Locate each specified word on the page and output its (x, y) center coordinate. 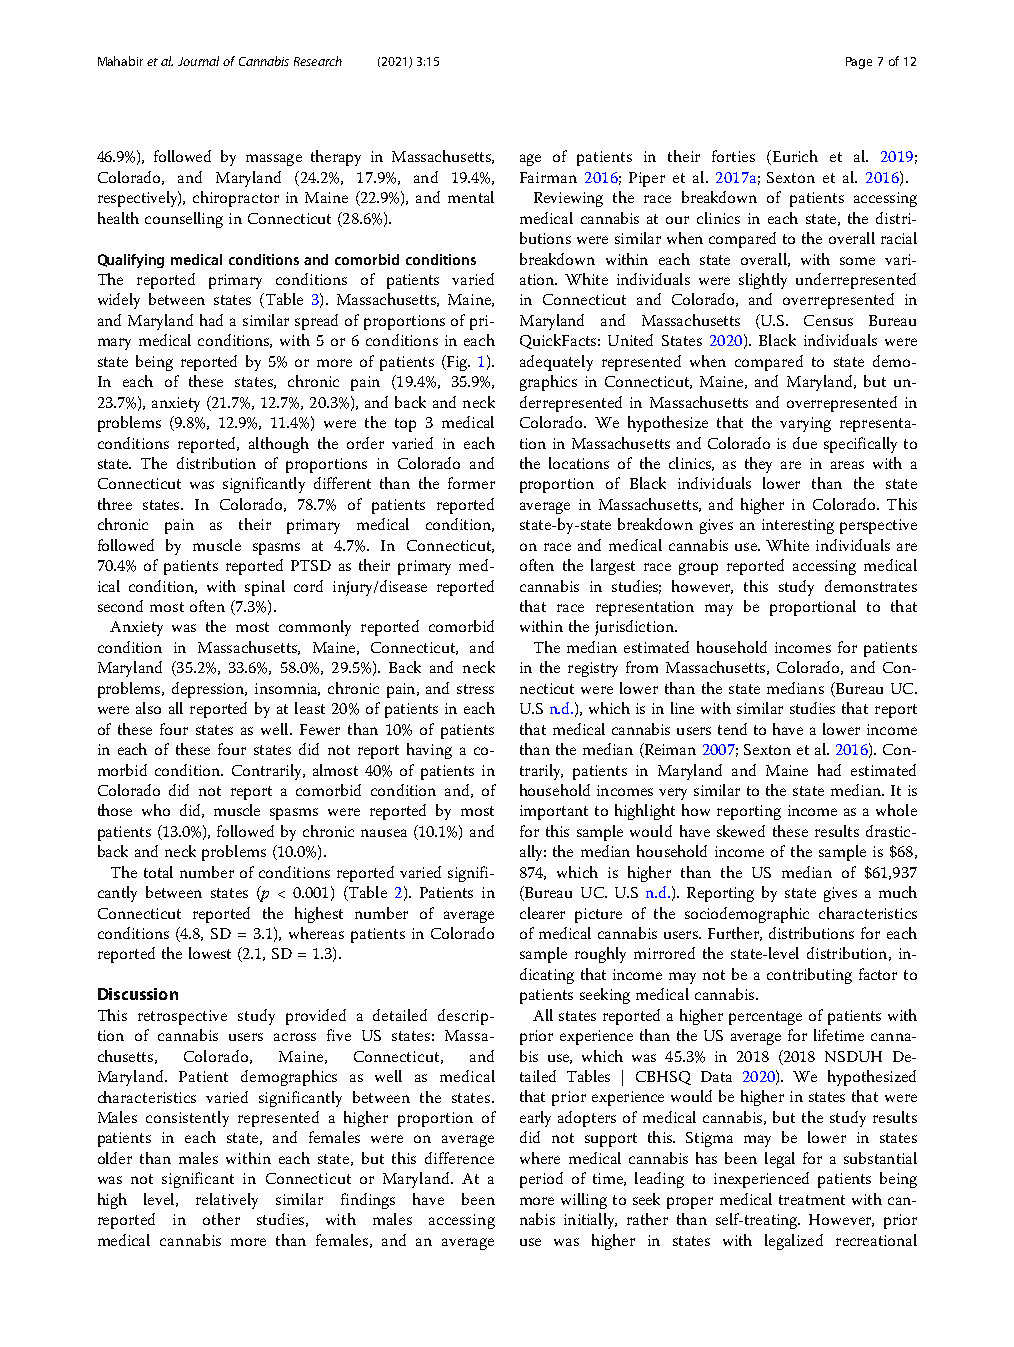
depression (209, 690)
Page (859, 63)
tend (732, 729)
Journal (198, 61)
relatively (227, 1201)
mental (471, 197)
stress (475, 689)
